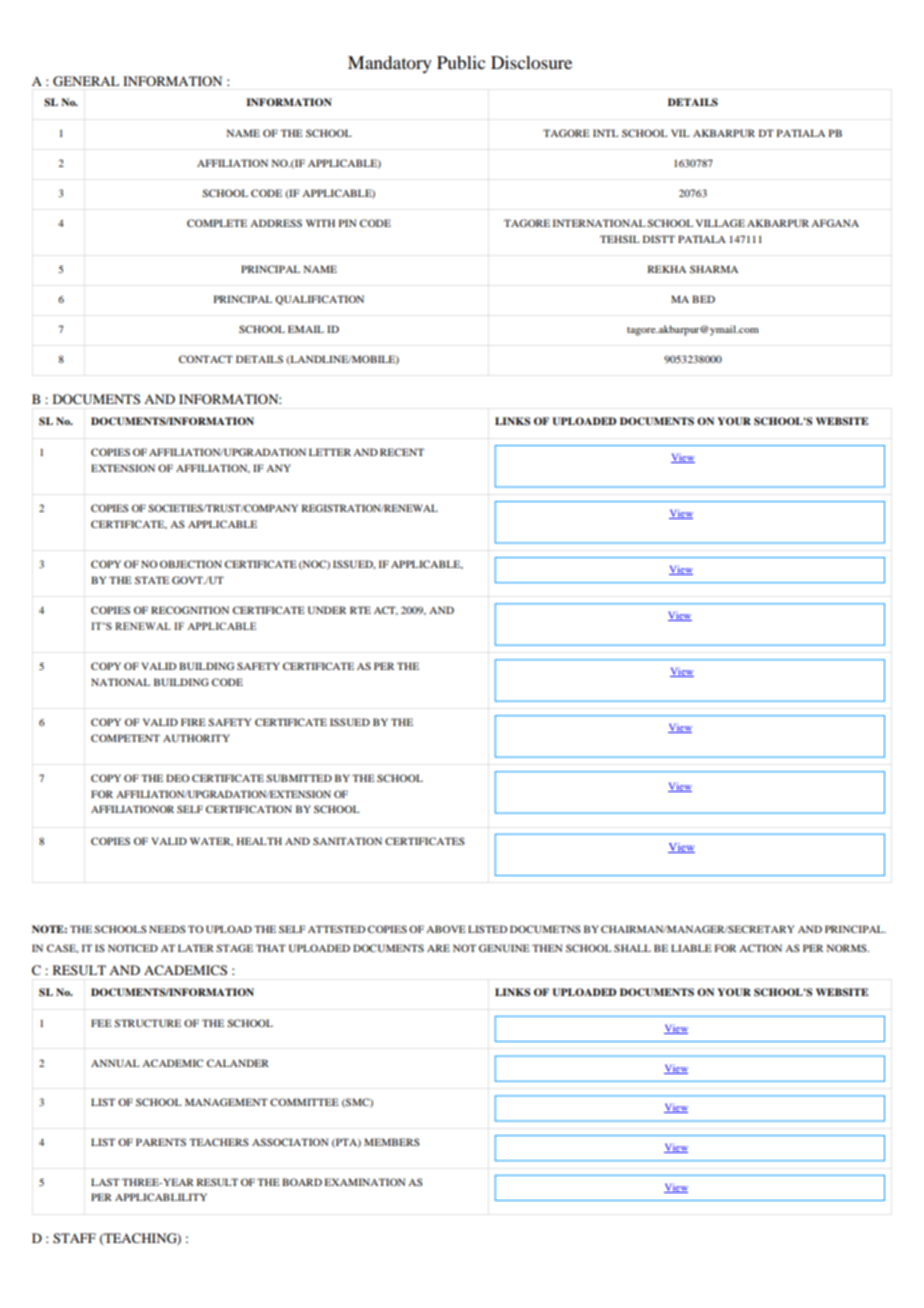 The height and width of the document is (1308, 924). I want to click on INTL, so click(606, 133).
